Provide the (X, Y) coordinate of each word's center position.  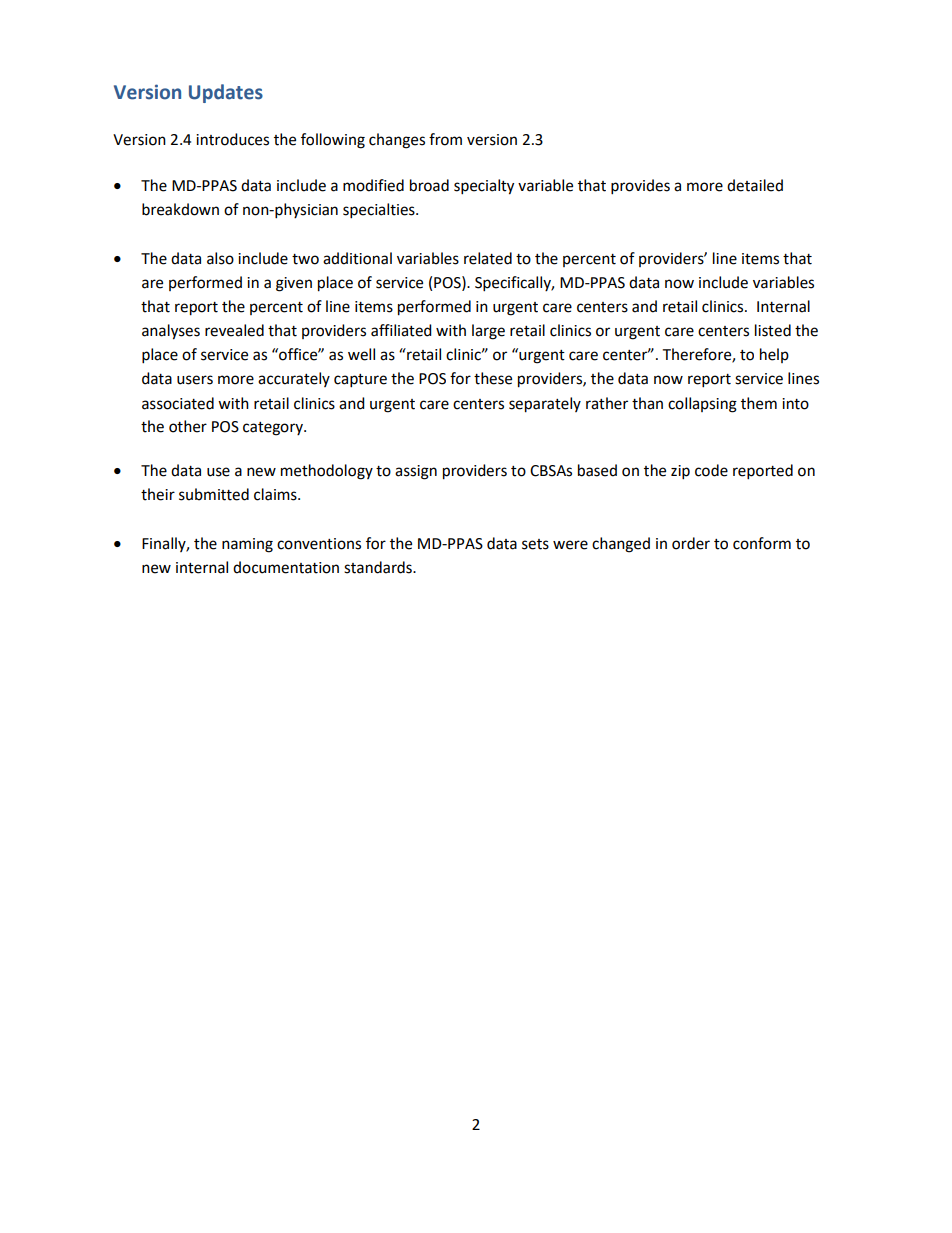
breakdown (180, 209)
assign (416, 472)
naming (247, 545)
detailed (755, 185)
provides (640, 187)
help (774, 355)
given (294, 284)
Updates (226, 93)
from (445, 139)
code (711, 470)
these (493, 378)
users (195, 380)
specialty (484, 187)
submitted (214, 494)
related (488, 258)
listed (773, 330)
